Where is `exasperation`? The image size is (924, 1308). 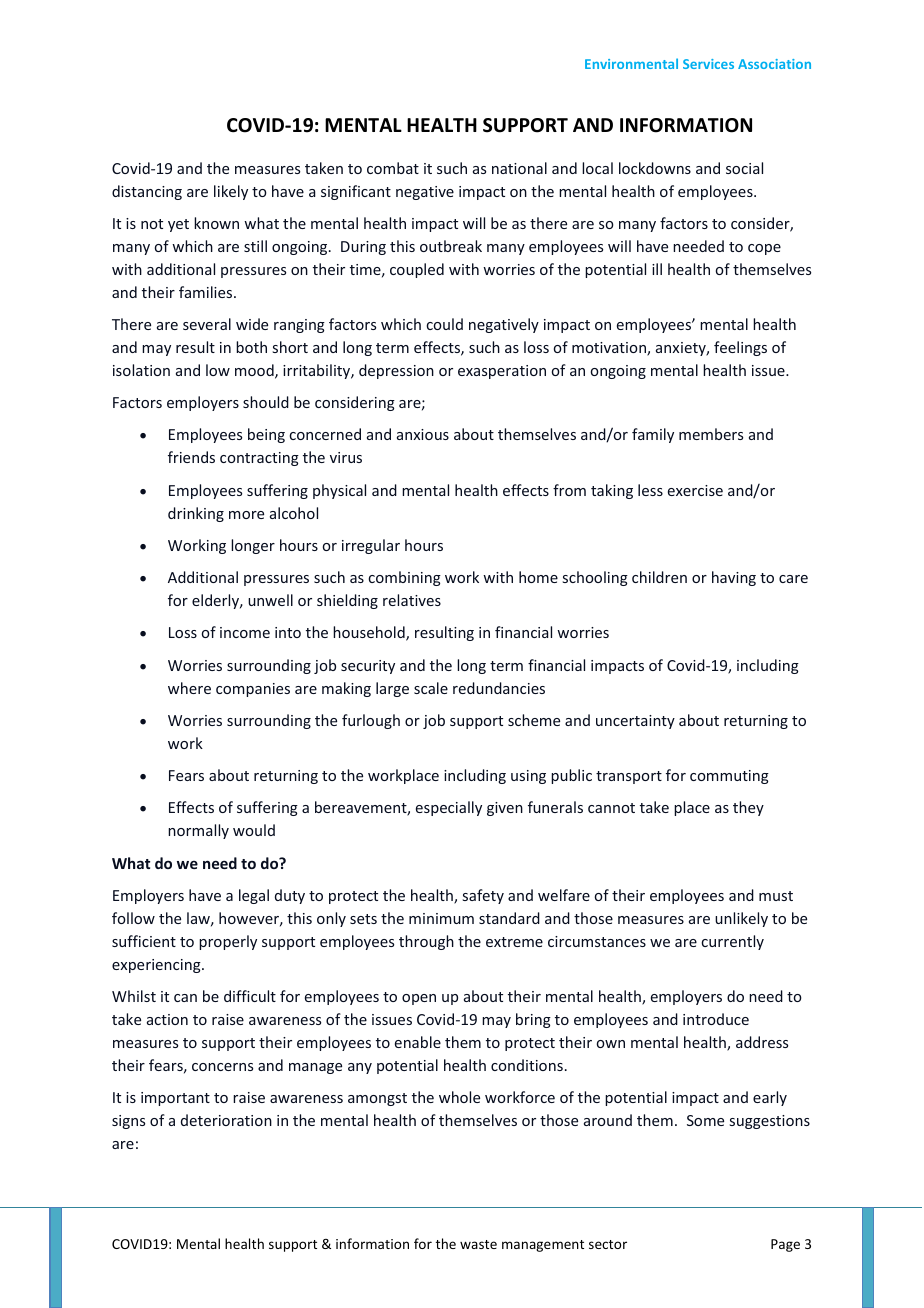
exasperation is located at coordinates (502, 372).
